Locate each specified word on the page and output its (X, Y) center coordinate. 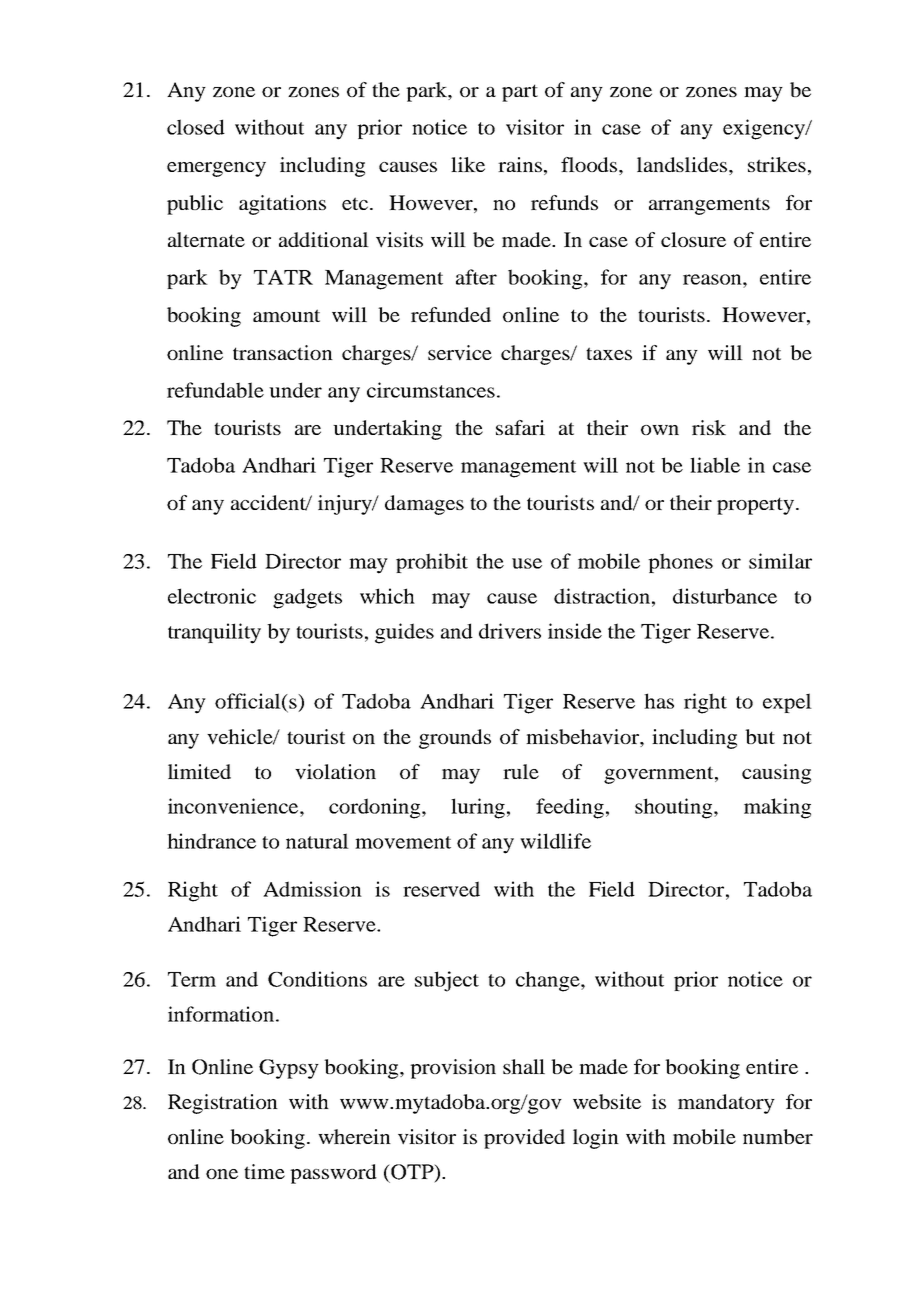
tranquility (214, 633)
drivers (510, 631)
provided (524, 1139)
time (264, 1171)
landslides (683, 166)
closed (196, 127)
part (520, 93)
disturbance (725, 596)
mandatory (726, 1104)
